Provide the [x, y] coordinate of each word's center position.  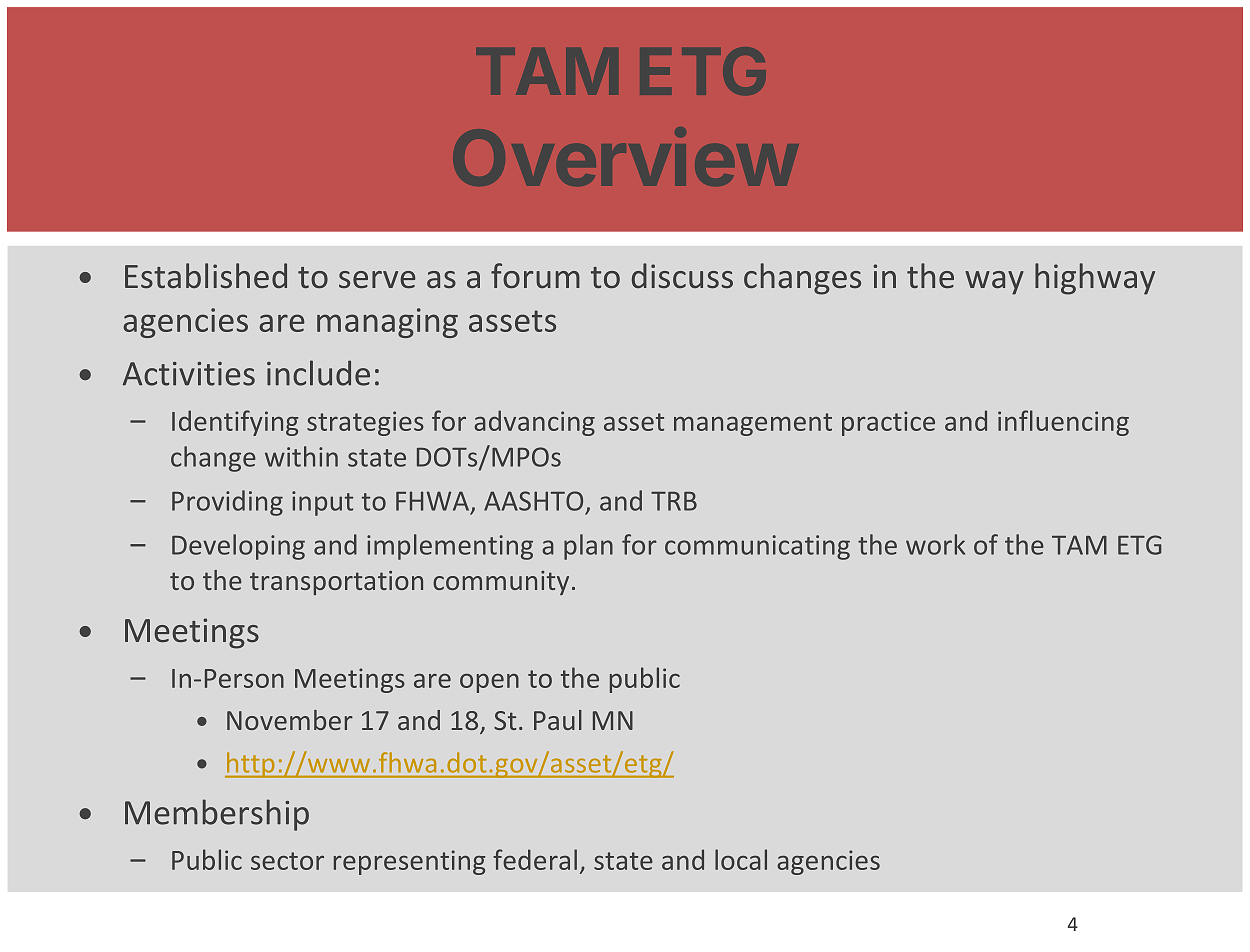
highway [1095, 279]
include [318, 373]
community [501, 583]
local [741, 859]
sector [287, 861]
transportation [336, 583]
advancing [534, 423]
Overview [625, 156]
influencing [1063, 423]
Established [206, 276]
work [935, 544]
